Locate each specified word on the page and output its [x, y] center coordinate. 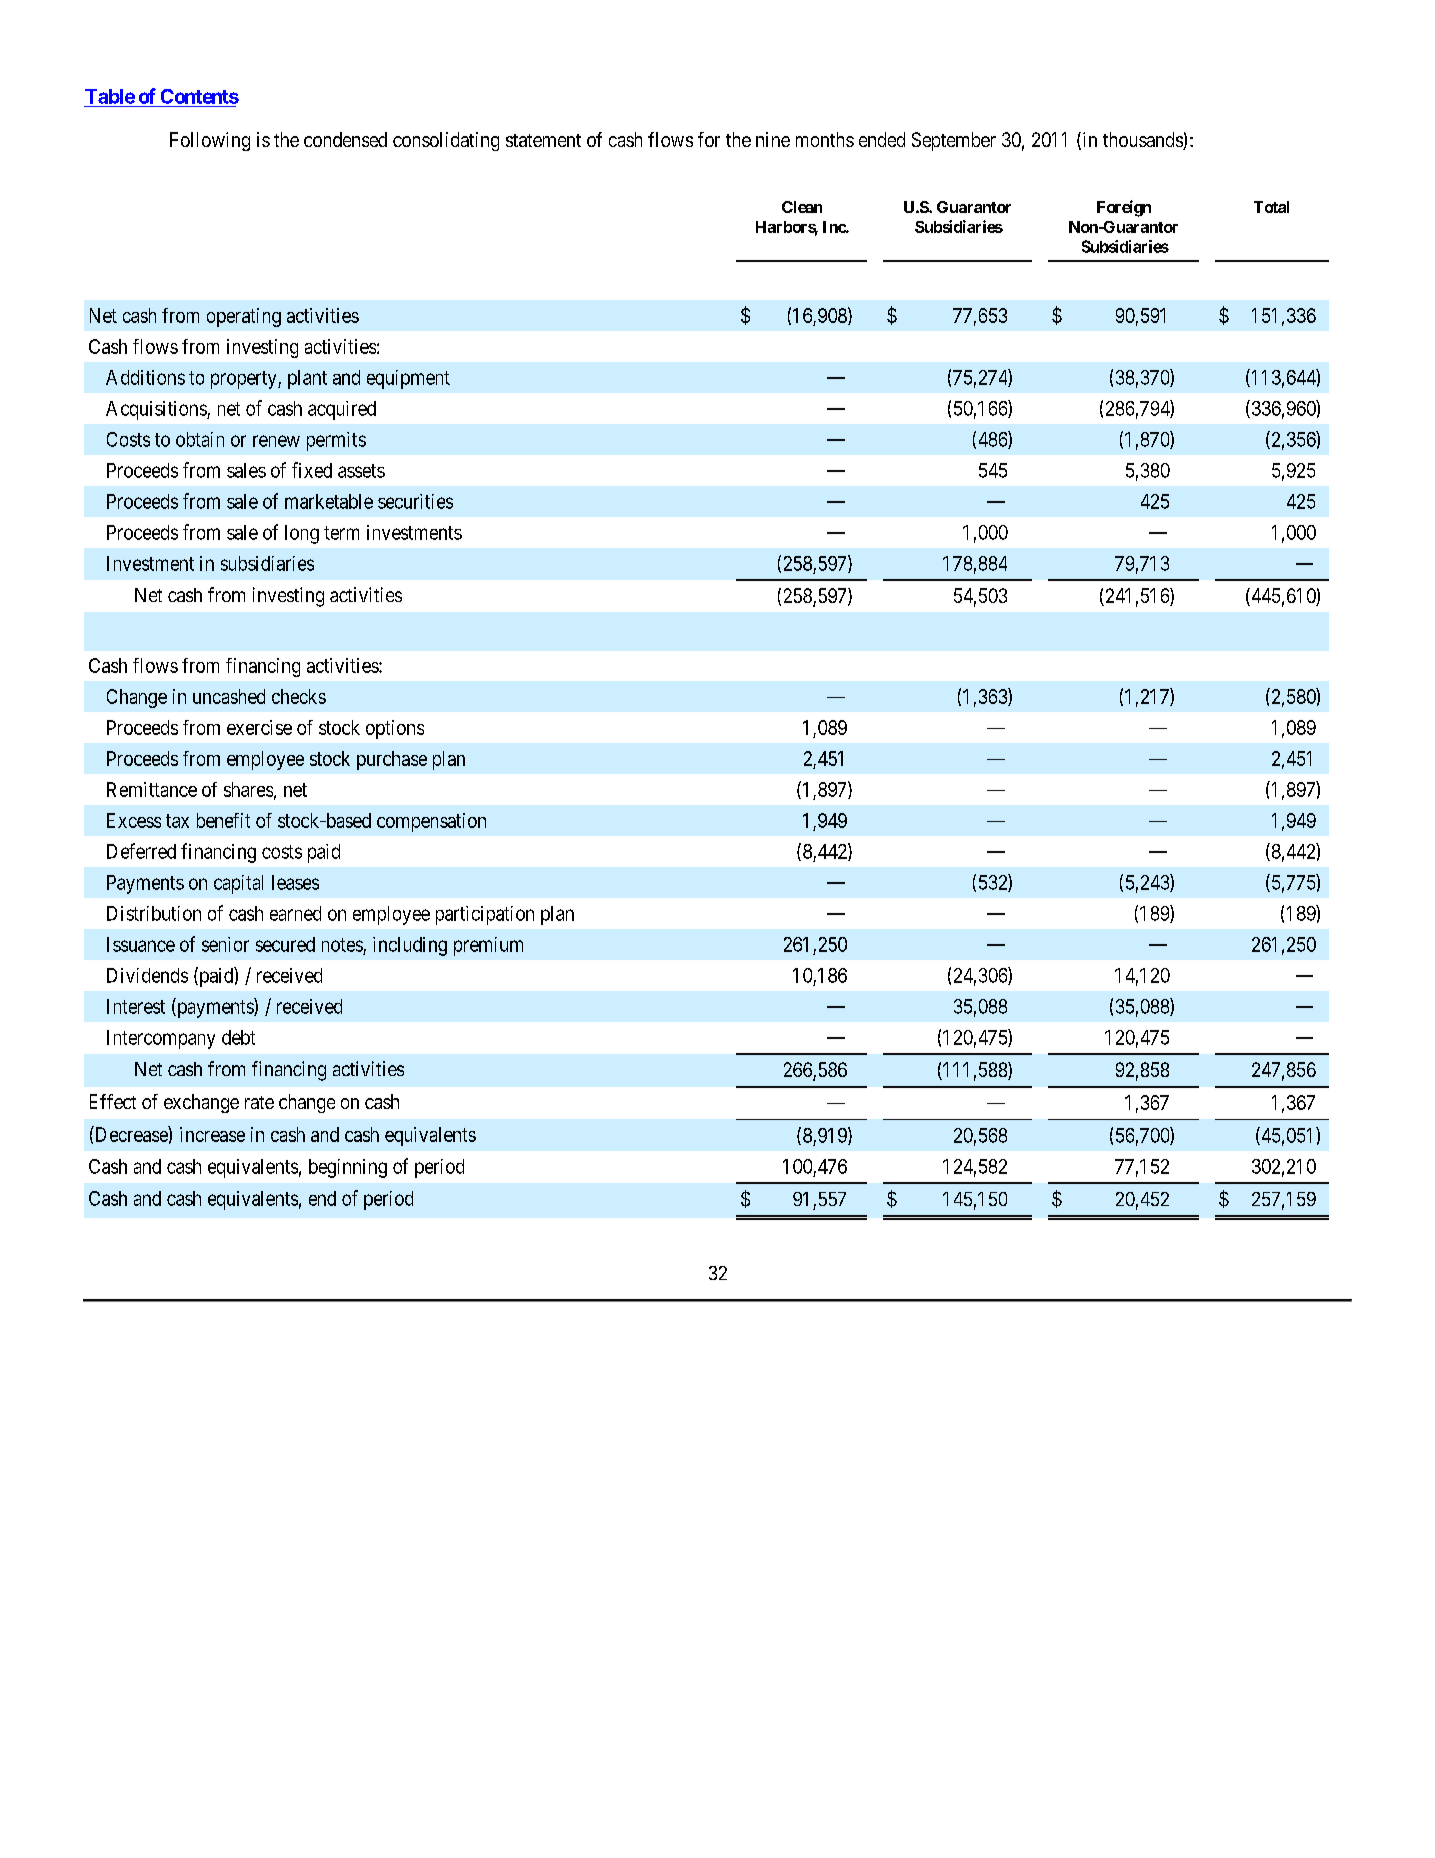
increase [212, 1134]
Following [210, 141]
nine [773, 139]
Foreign [1124, 208]
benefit [223, 820]
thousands [1143, 141]
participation [485, 915]
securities [415, 501]
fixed [312, 470]
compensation [431, 822]
